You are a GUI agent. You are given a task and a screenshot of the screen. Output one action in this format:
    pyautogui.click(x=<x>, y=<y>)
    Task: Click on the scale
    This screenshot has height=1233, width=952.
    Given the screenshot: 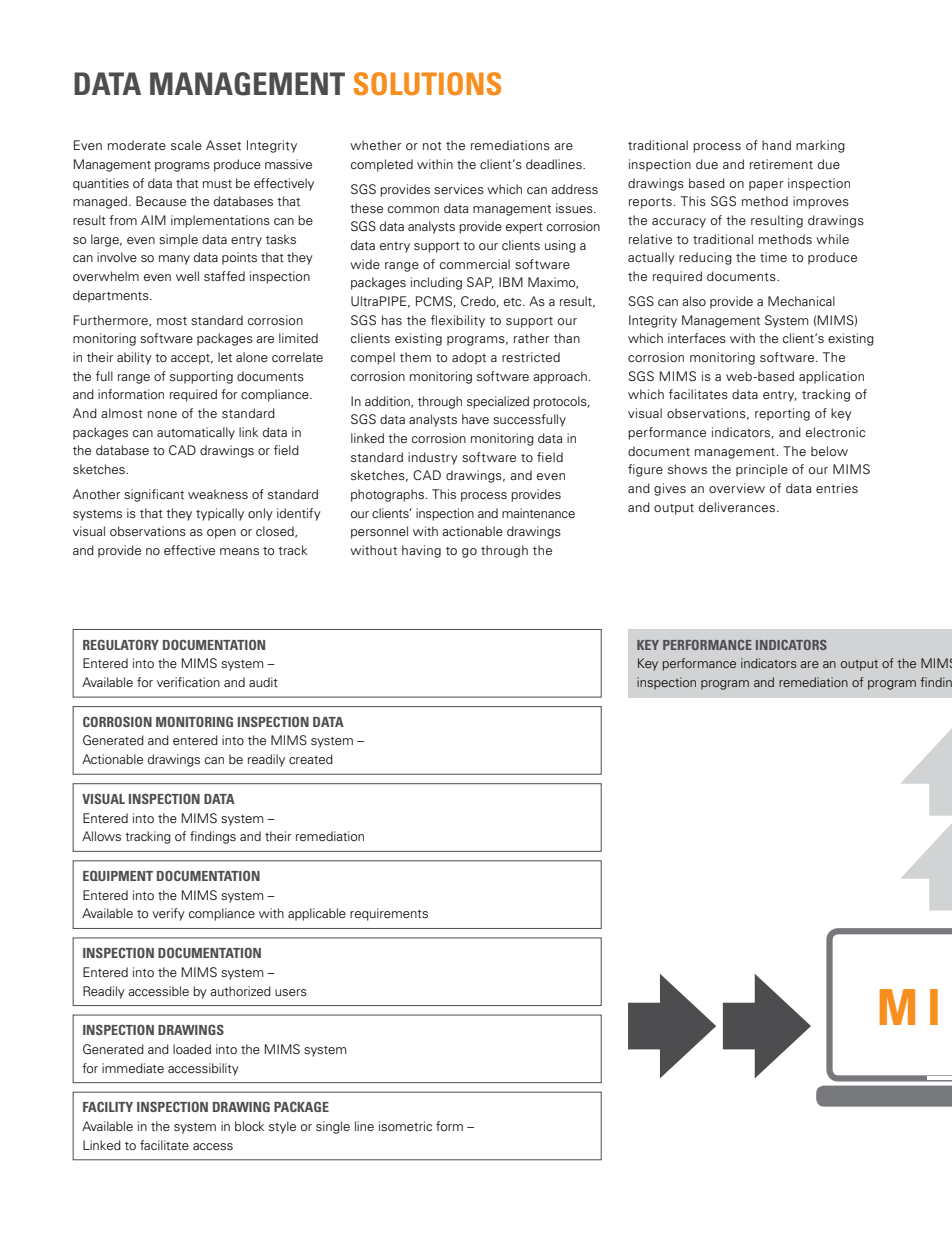 What is the action you would take?
    pyautogui.click(x=186, y=145)
